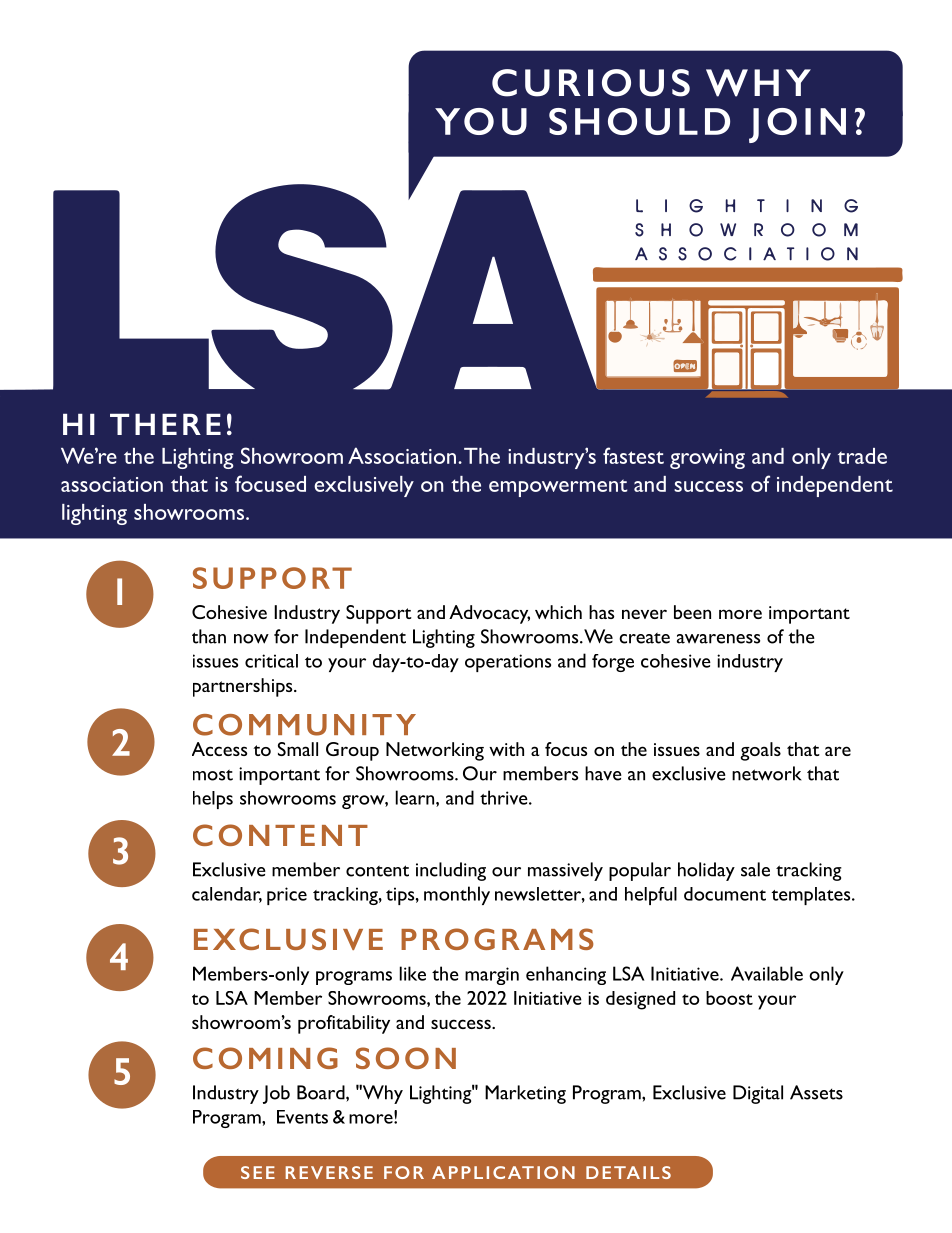 The width and height of the screenshot is (952, 1233). Describe the element at coordinates (302, 1117) in the screenshot. I see `Events` at that location.
